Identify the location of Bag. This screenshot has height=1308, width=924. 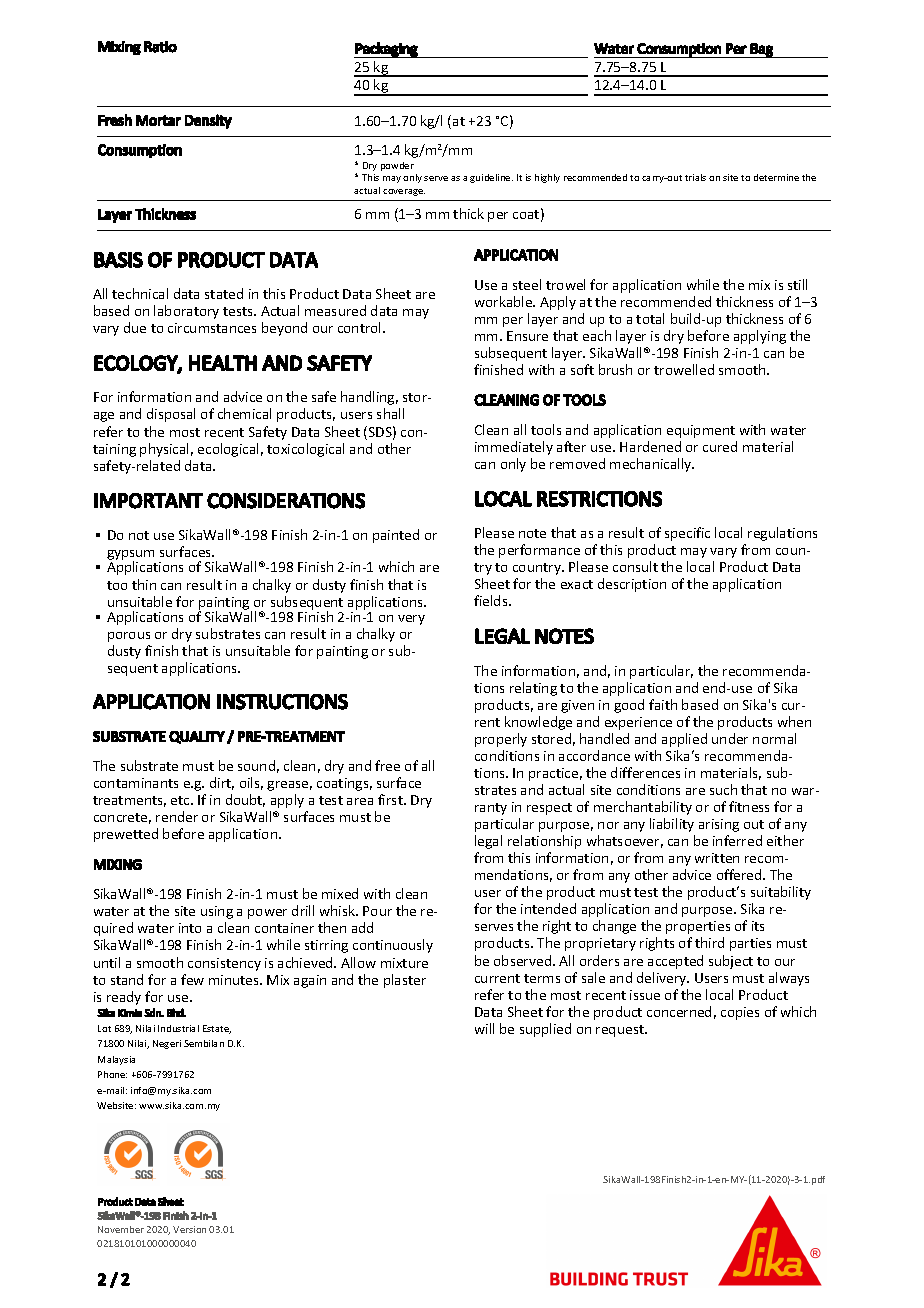
(762, 50).
